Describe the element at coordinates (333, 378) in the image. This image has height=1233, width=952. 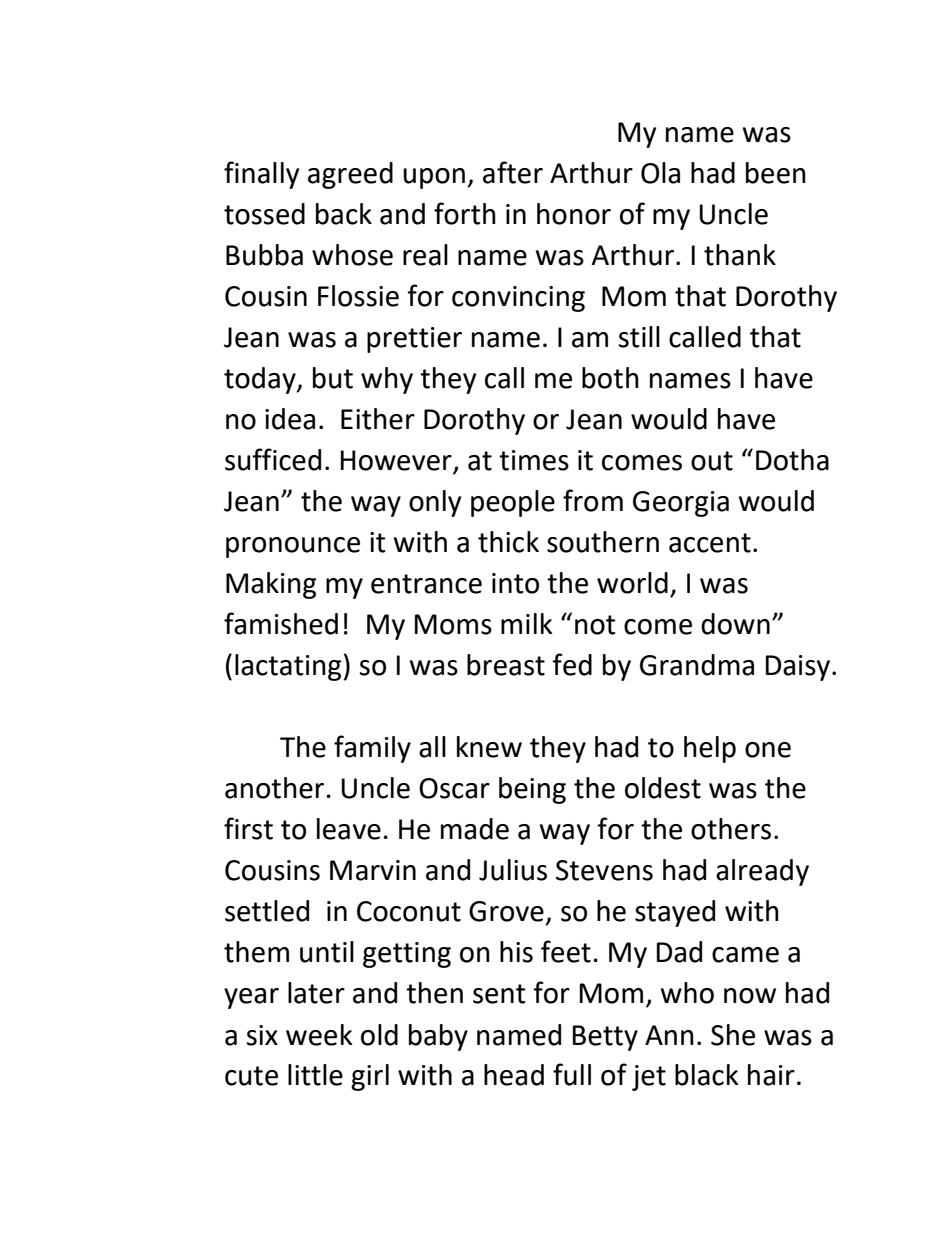
I see `but` at that location.
